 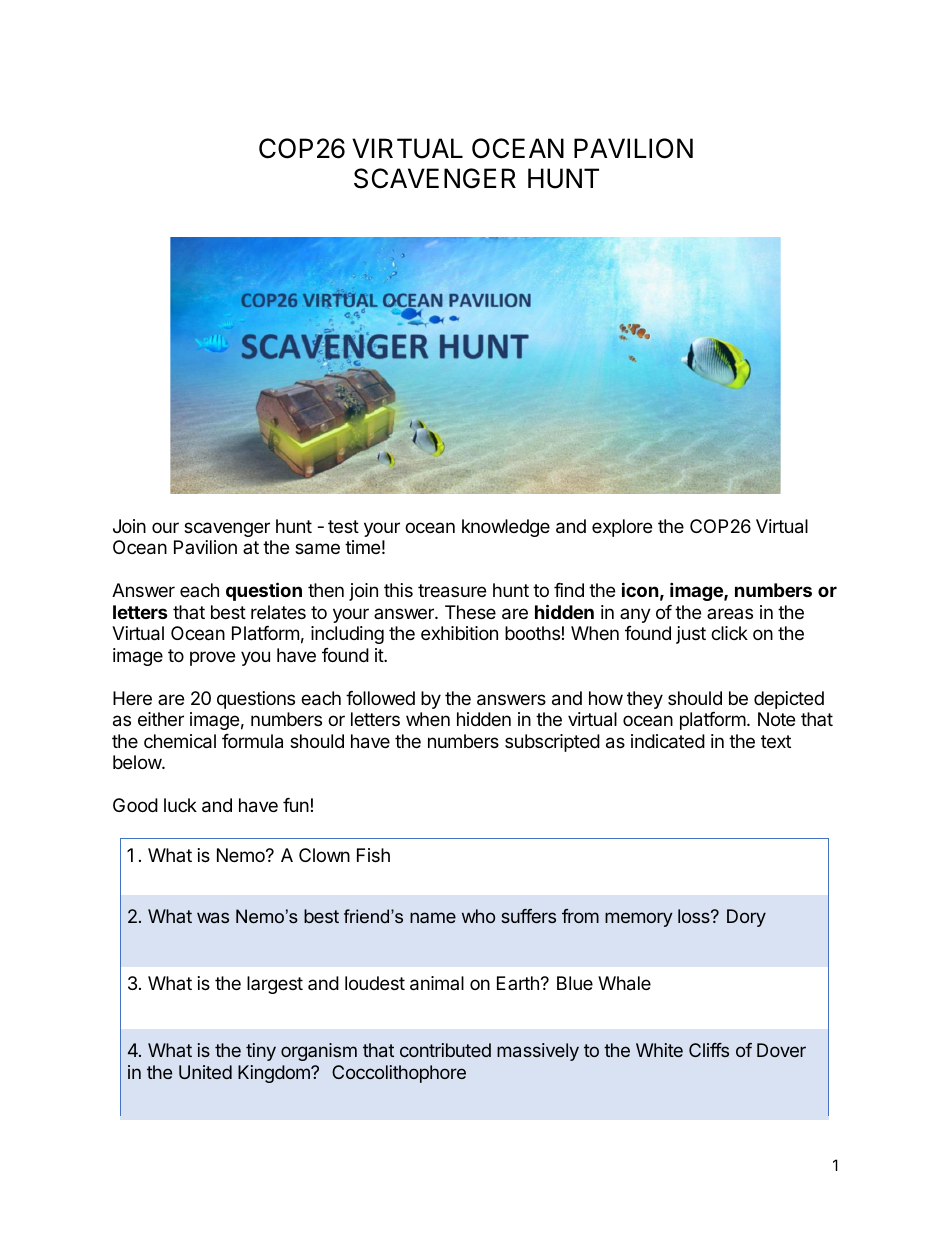 What do you see at coordinates (205, 1072) in the page?
I see `United` at bounding box center [205, 1072].
